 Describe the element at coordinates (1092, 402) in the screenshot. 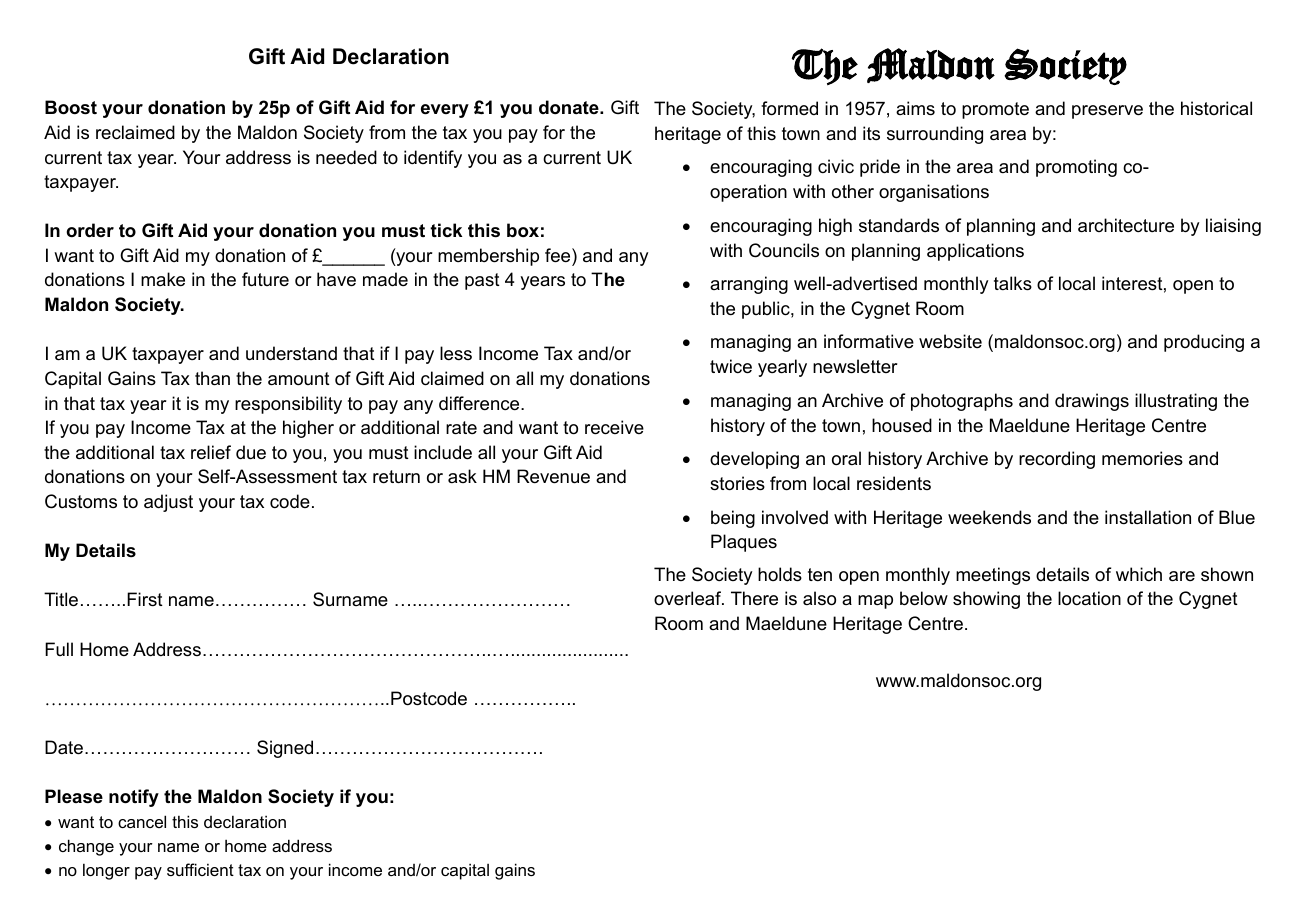

I see `drawings` at that location.
